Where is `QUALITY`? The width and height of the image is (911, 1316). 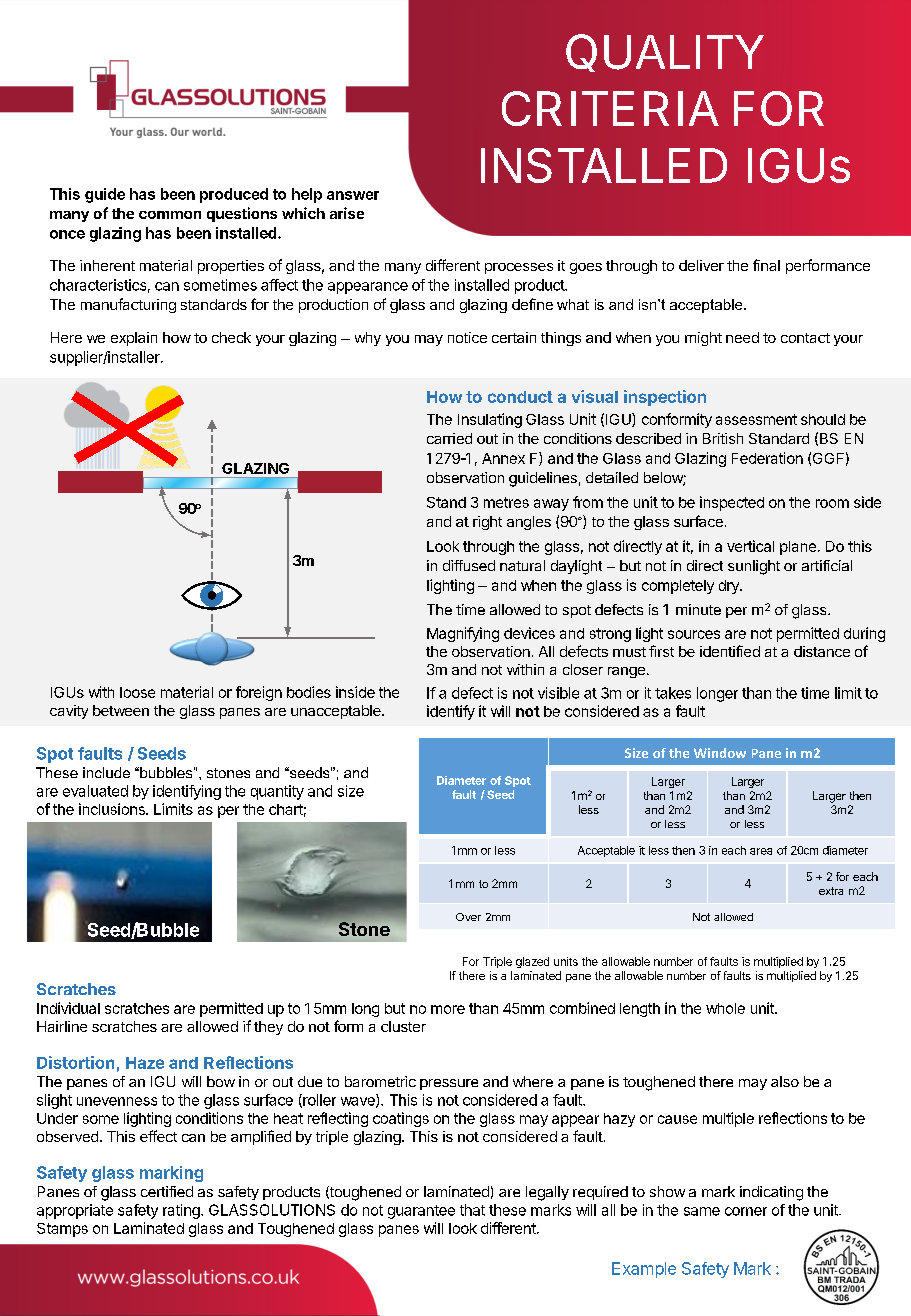 QUALITY is located at coordinates (665, 53).
